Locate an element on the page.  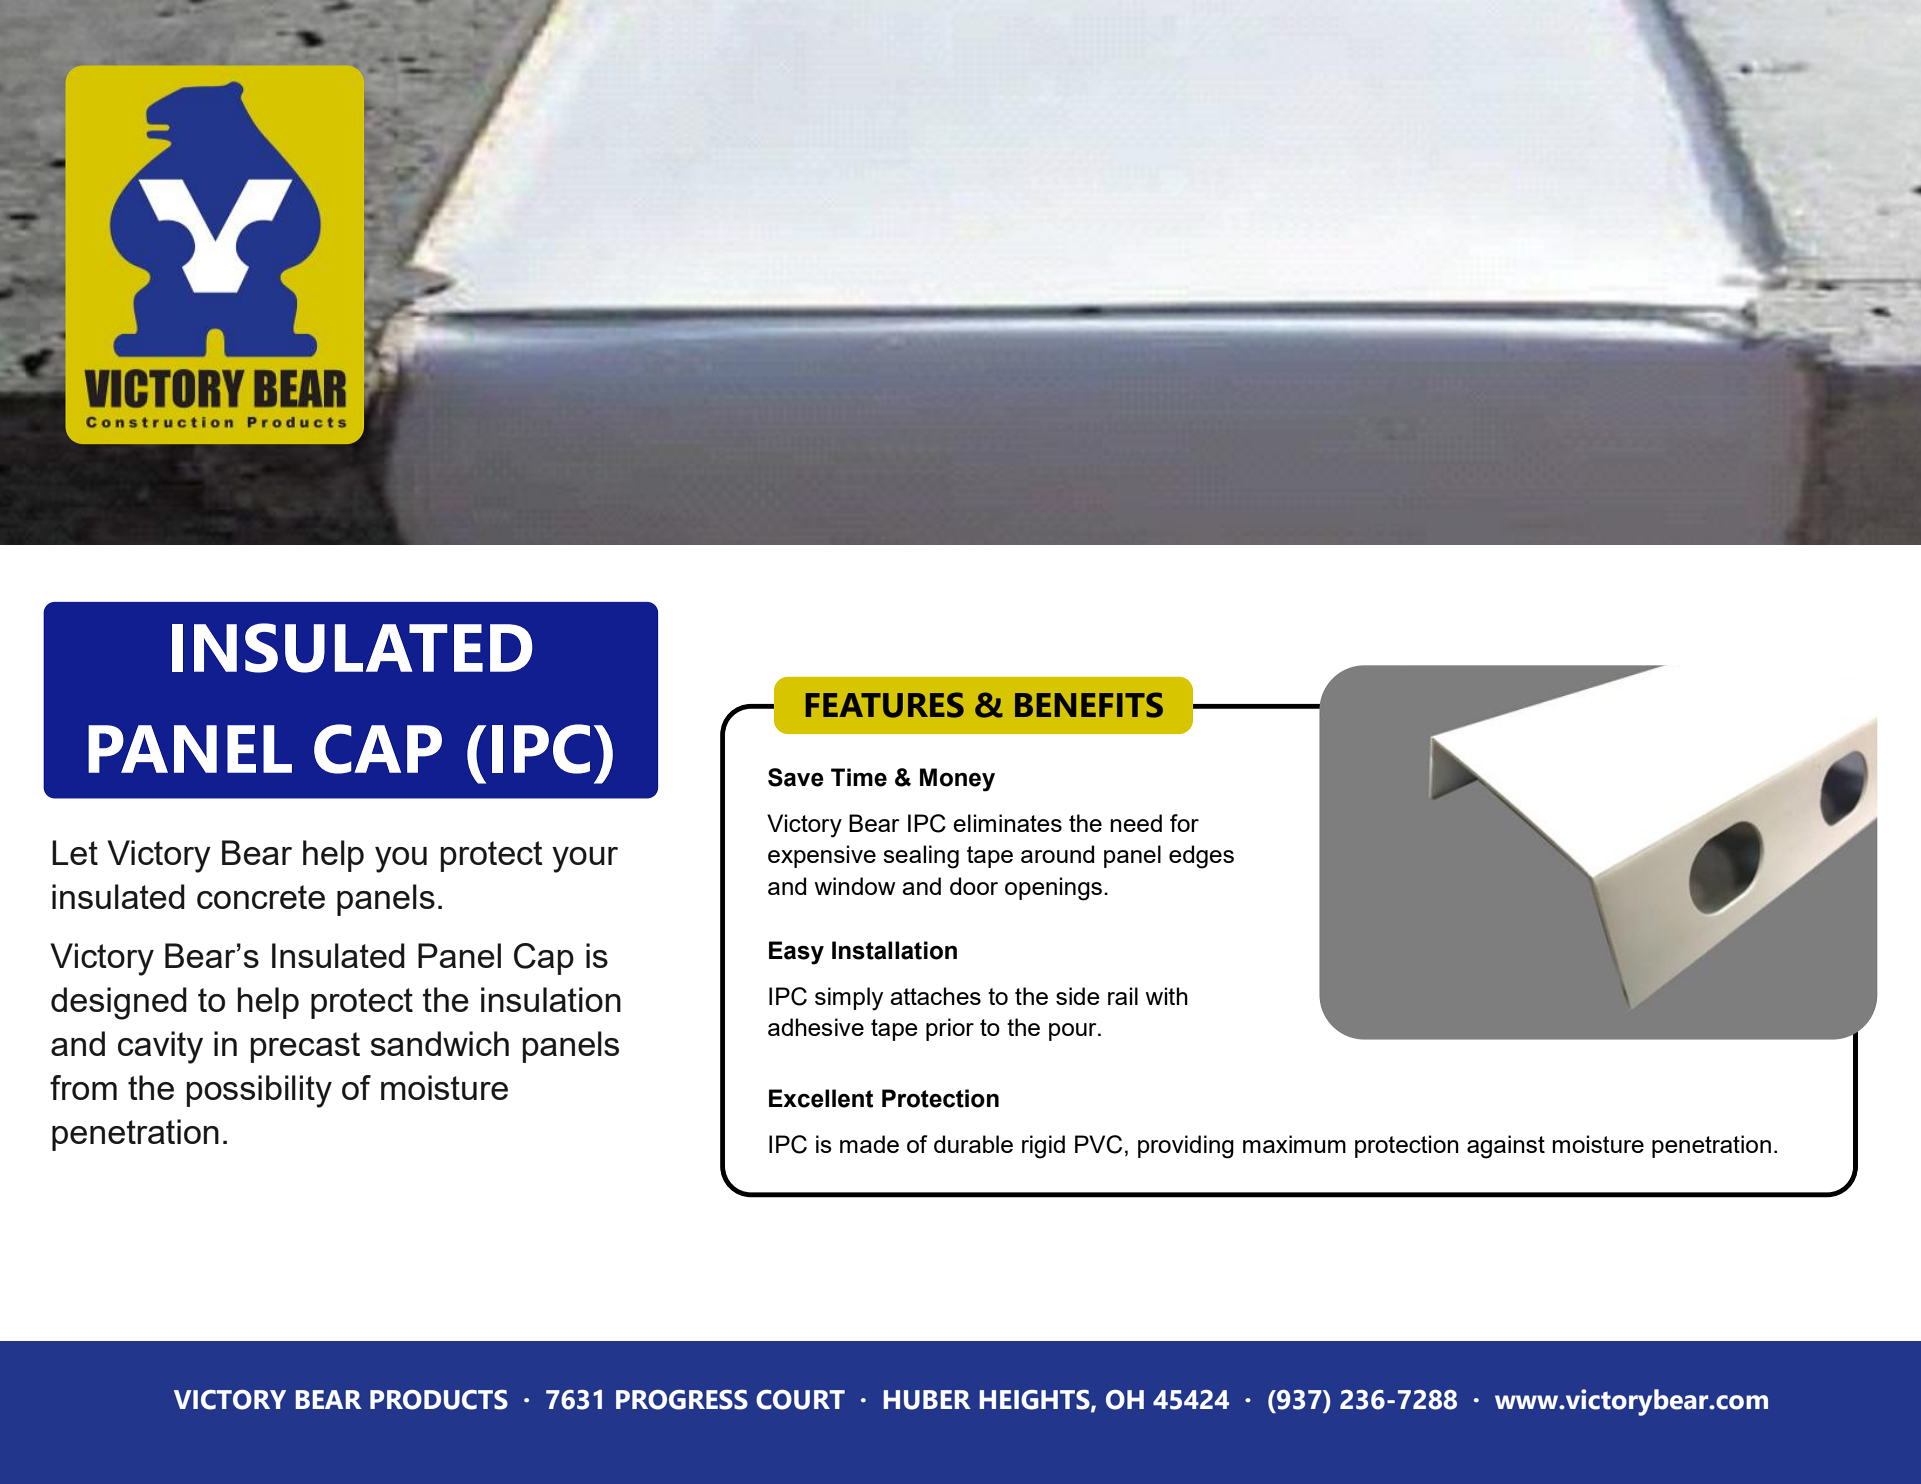
PRODUCTS is located at coordinates (439, 1400).
